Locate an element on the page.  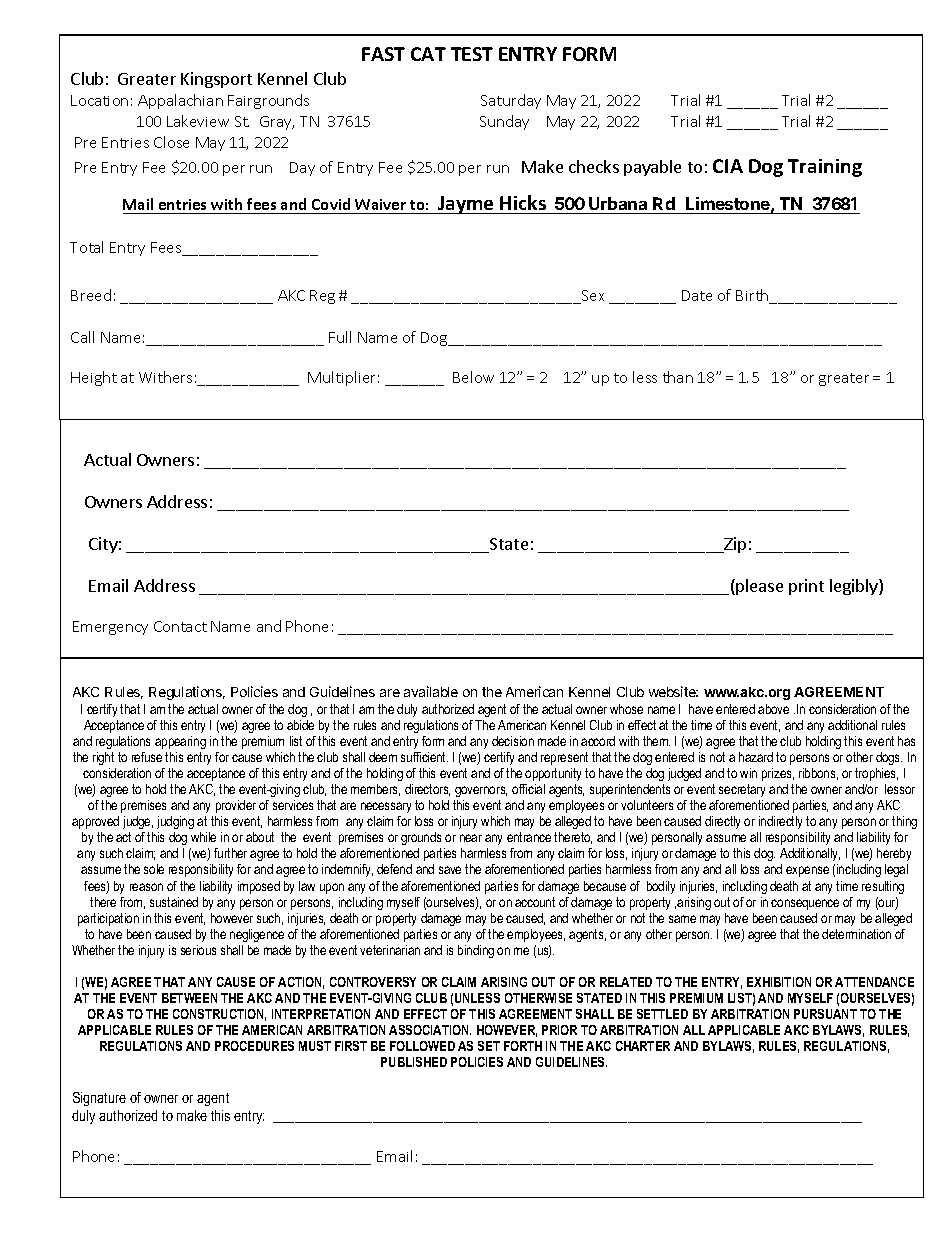
Training is located at coordinates (825, 168).
